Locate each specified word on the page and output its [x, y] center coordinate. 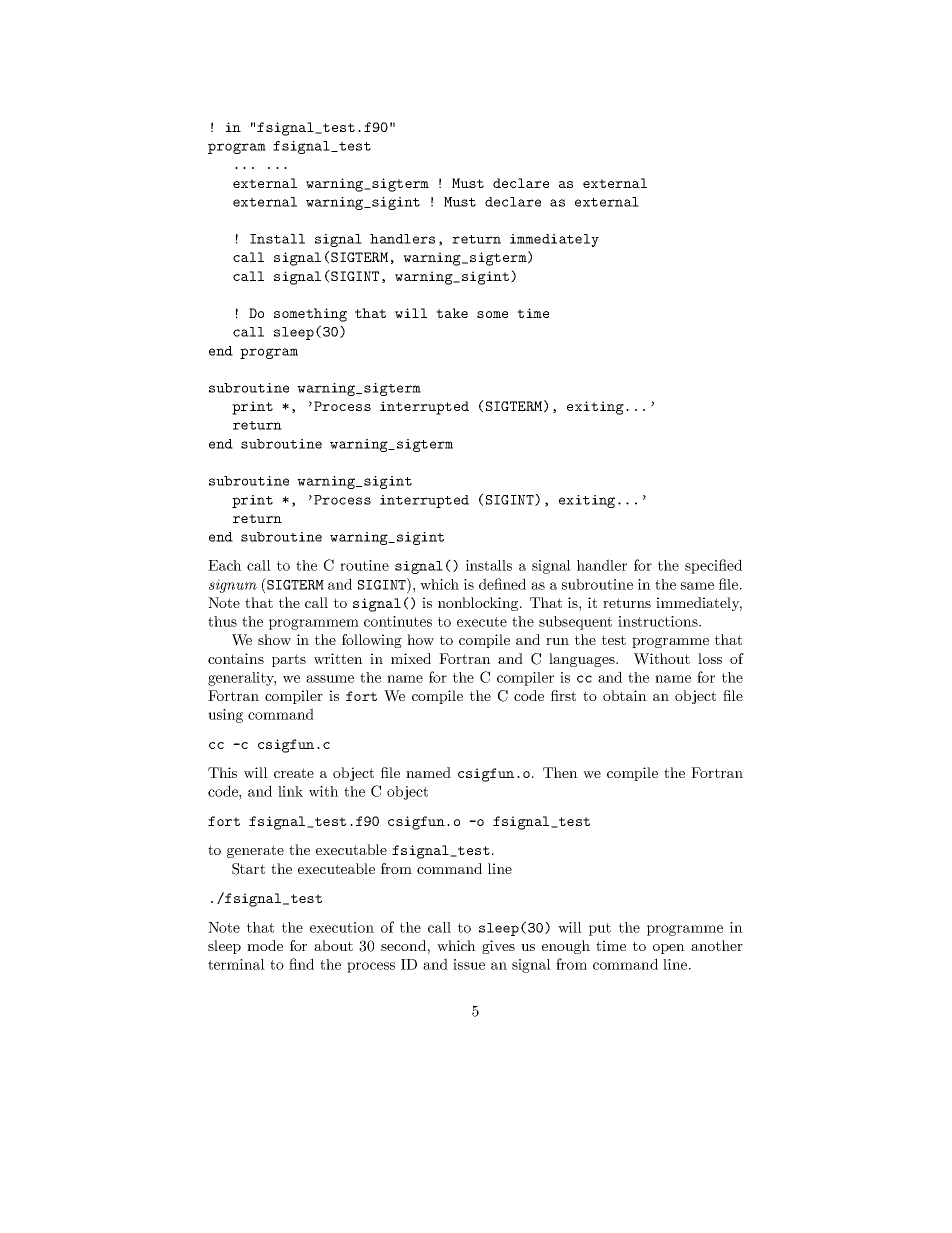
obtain [625, 695]
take [452, 313]
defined [502, 584]
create [294, 773]
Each [225, 565]
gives [498, 947]
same [697, 586]
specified [713, 566]
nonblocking [479, 604]
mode [265, 945]
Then [560, 772]
